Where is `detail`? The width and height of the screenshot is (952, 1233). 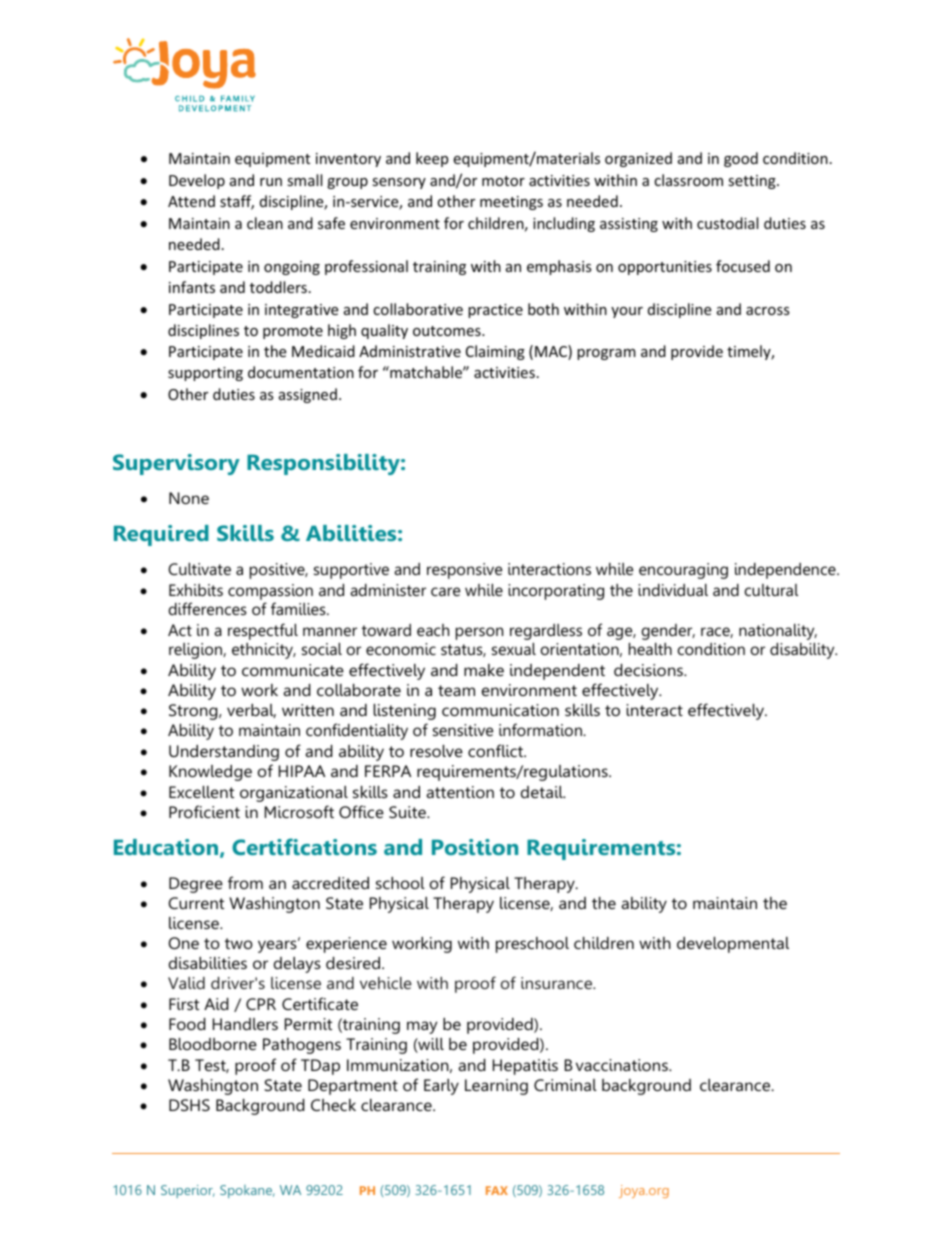
detail is located at coordinates (543, 792).
